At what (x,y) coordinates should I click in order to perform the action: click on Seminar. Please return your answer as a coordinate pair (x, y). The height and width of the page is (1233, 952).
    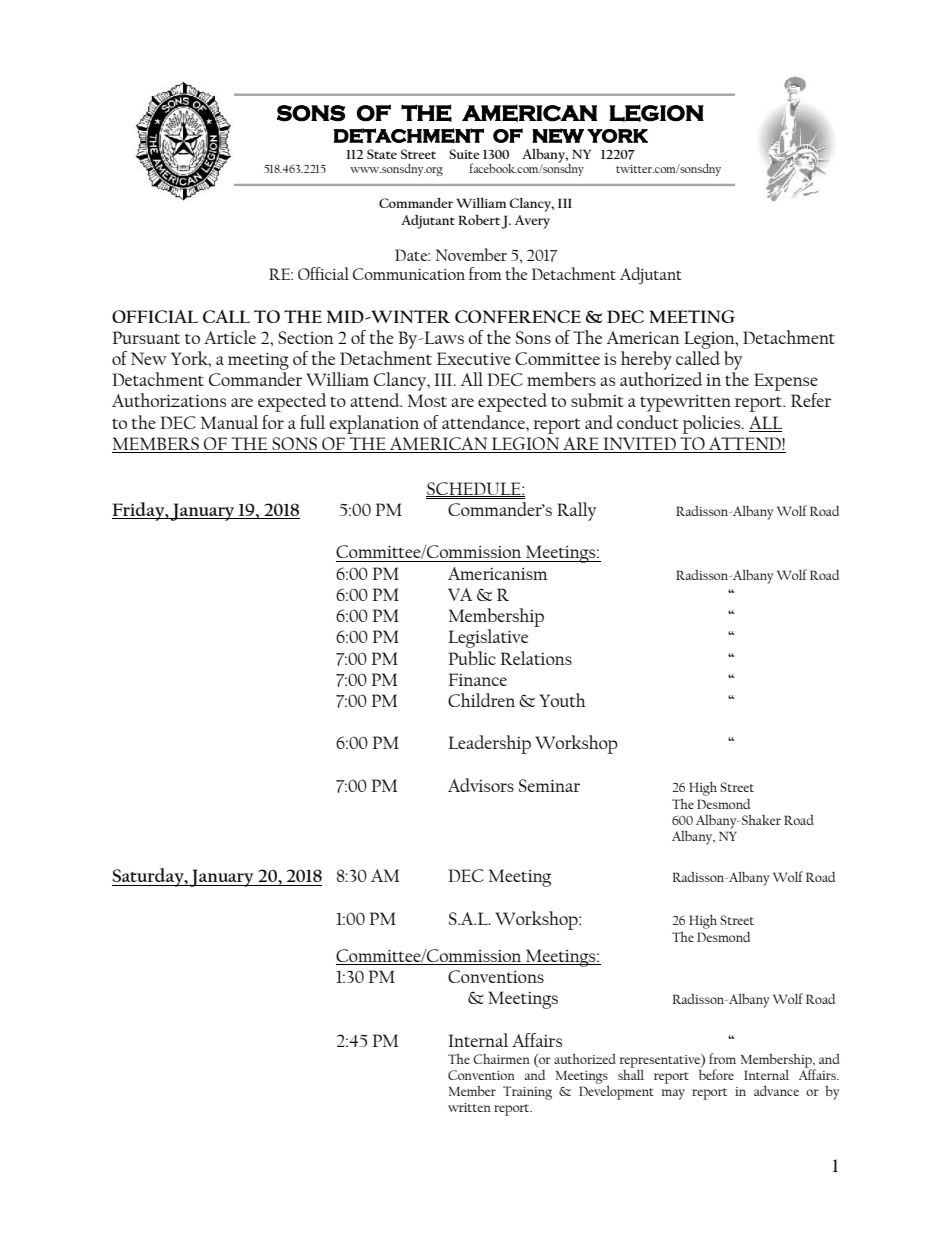
    Looking at the image, I should click on (549, 785).
